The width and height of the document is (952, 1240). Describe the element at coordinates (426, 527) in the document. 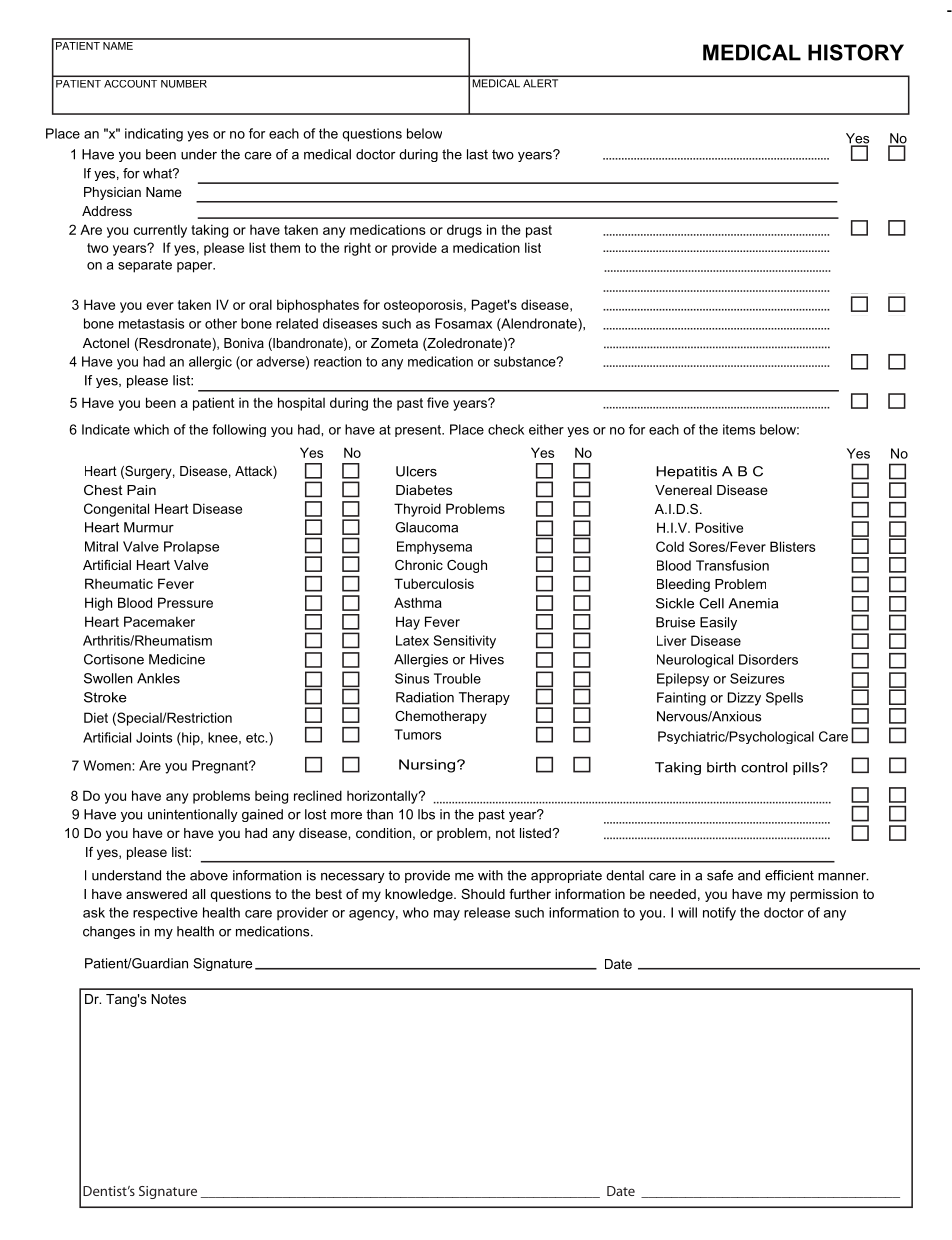

I see `Glaucoma` at that location.
